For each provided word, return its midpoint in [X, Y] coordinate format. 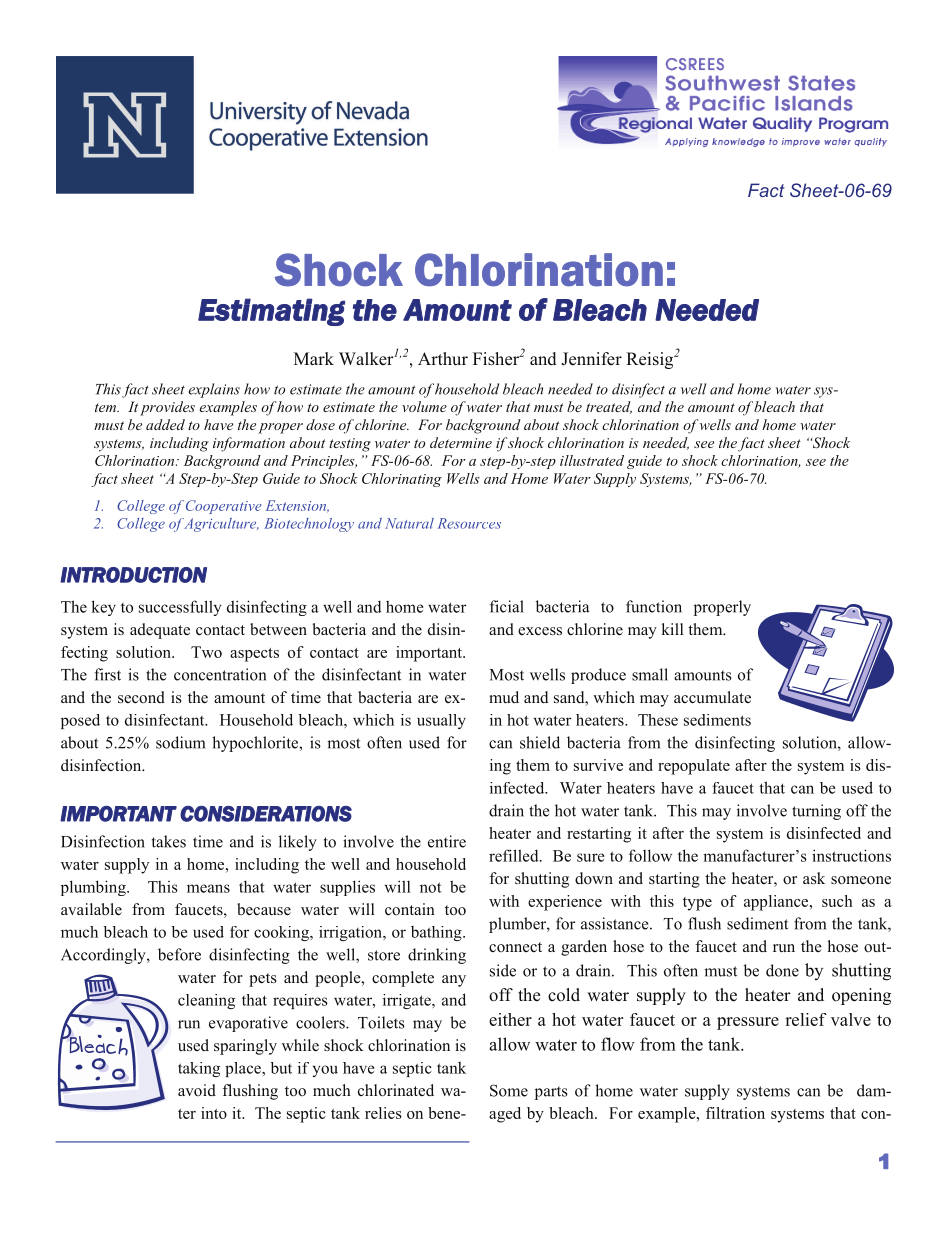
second [141, 697]
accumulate [712, 697]
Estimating [271, 312]
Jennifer [591, 359]
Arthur [443, 359]
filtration [735, 1113]
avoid [197, 1090]
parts [551, 1093]
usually [441, 721]
